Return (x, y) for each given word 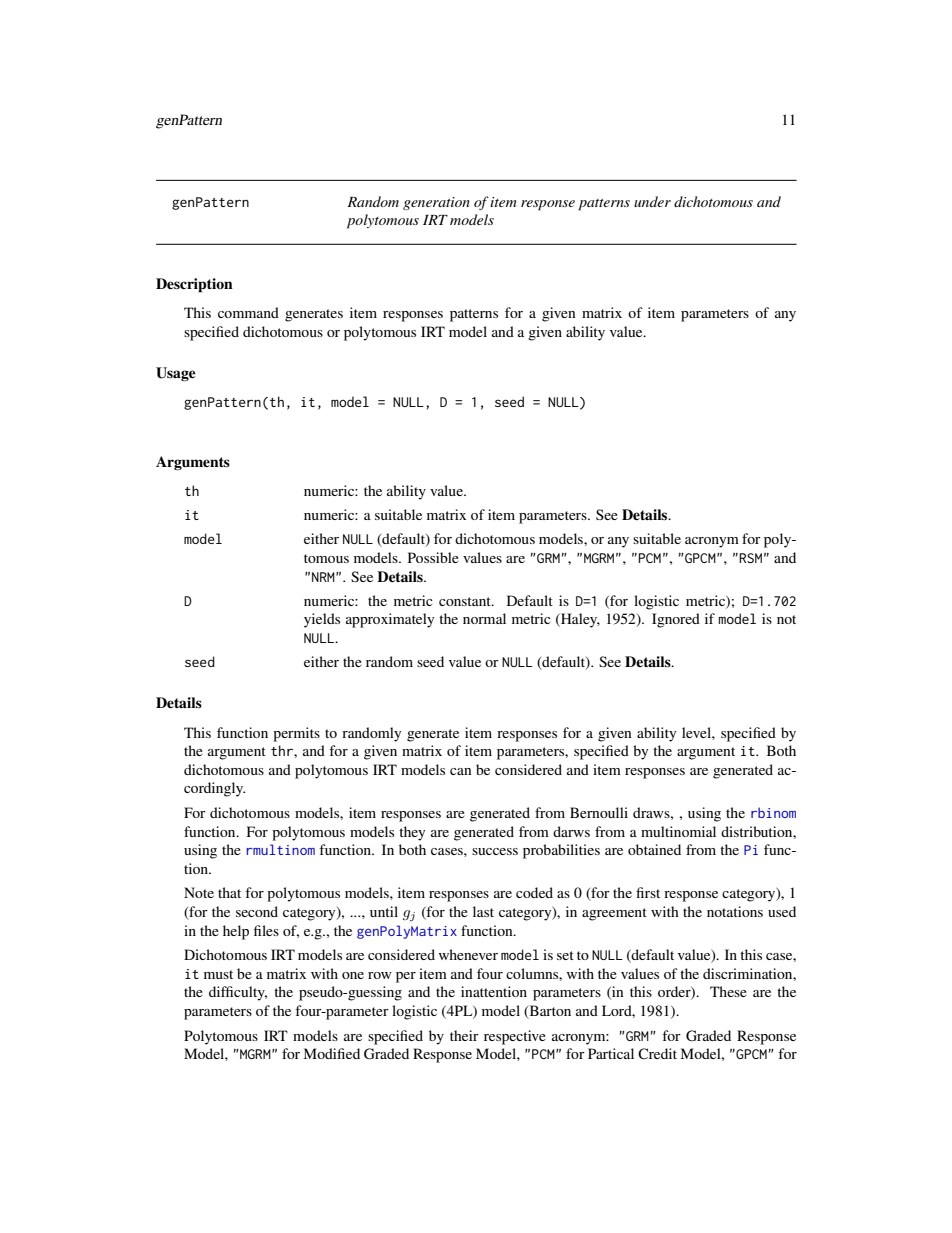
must (218, 974)
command (248, 312)
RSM (750, 558)
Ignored (676, 620)
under (652, 201)
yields (322, 620)
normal (484, 618)
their (464, 1035)
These (728, 991)
